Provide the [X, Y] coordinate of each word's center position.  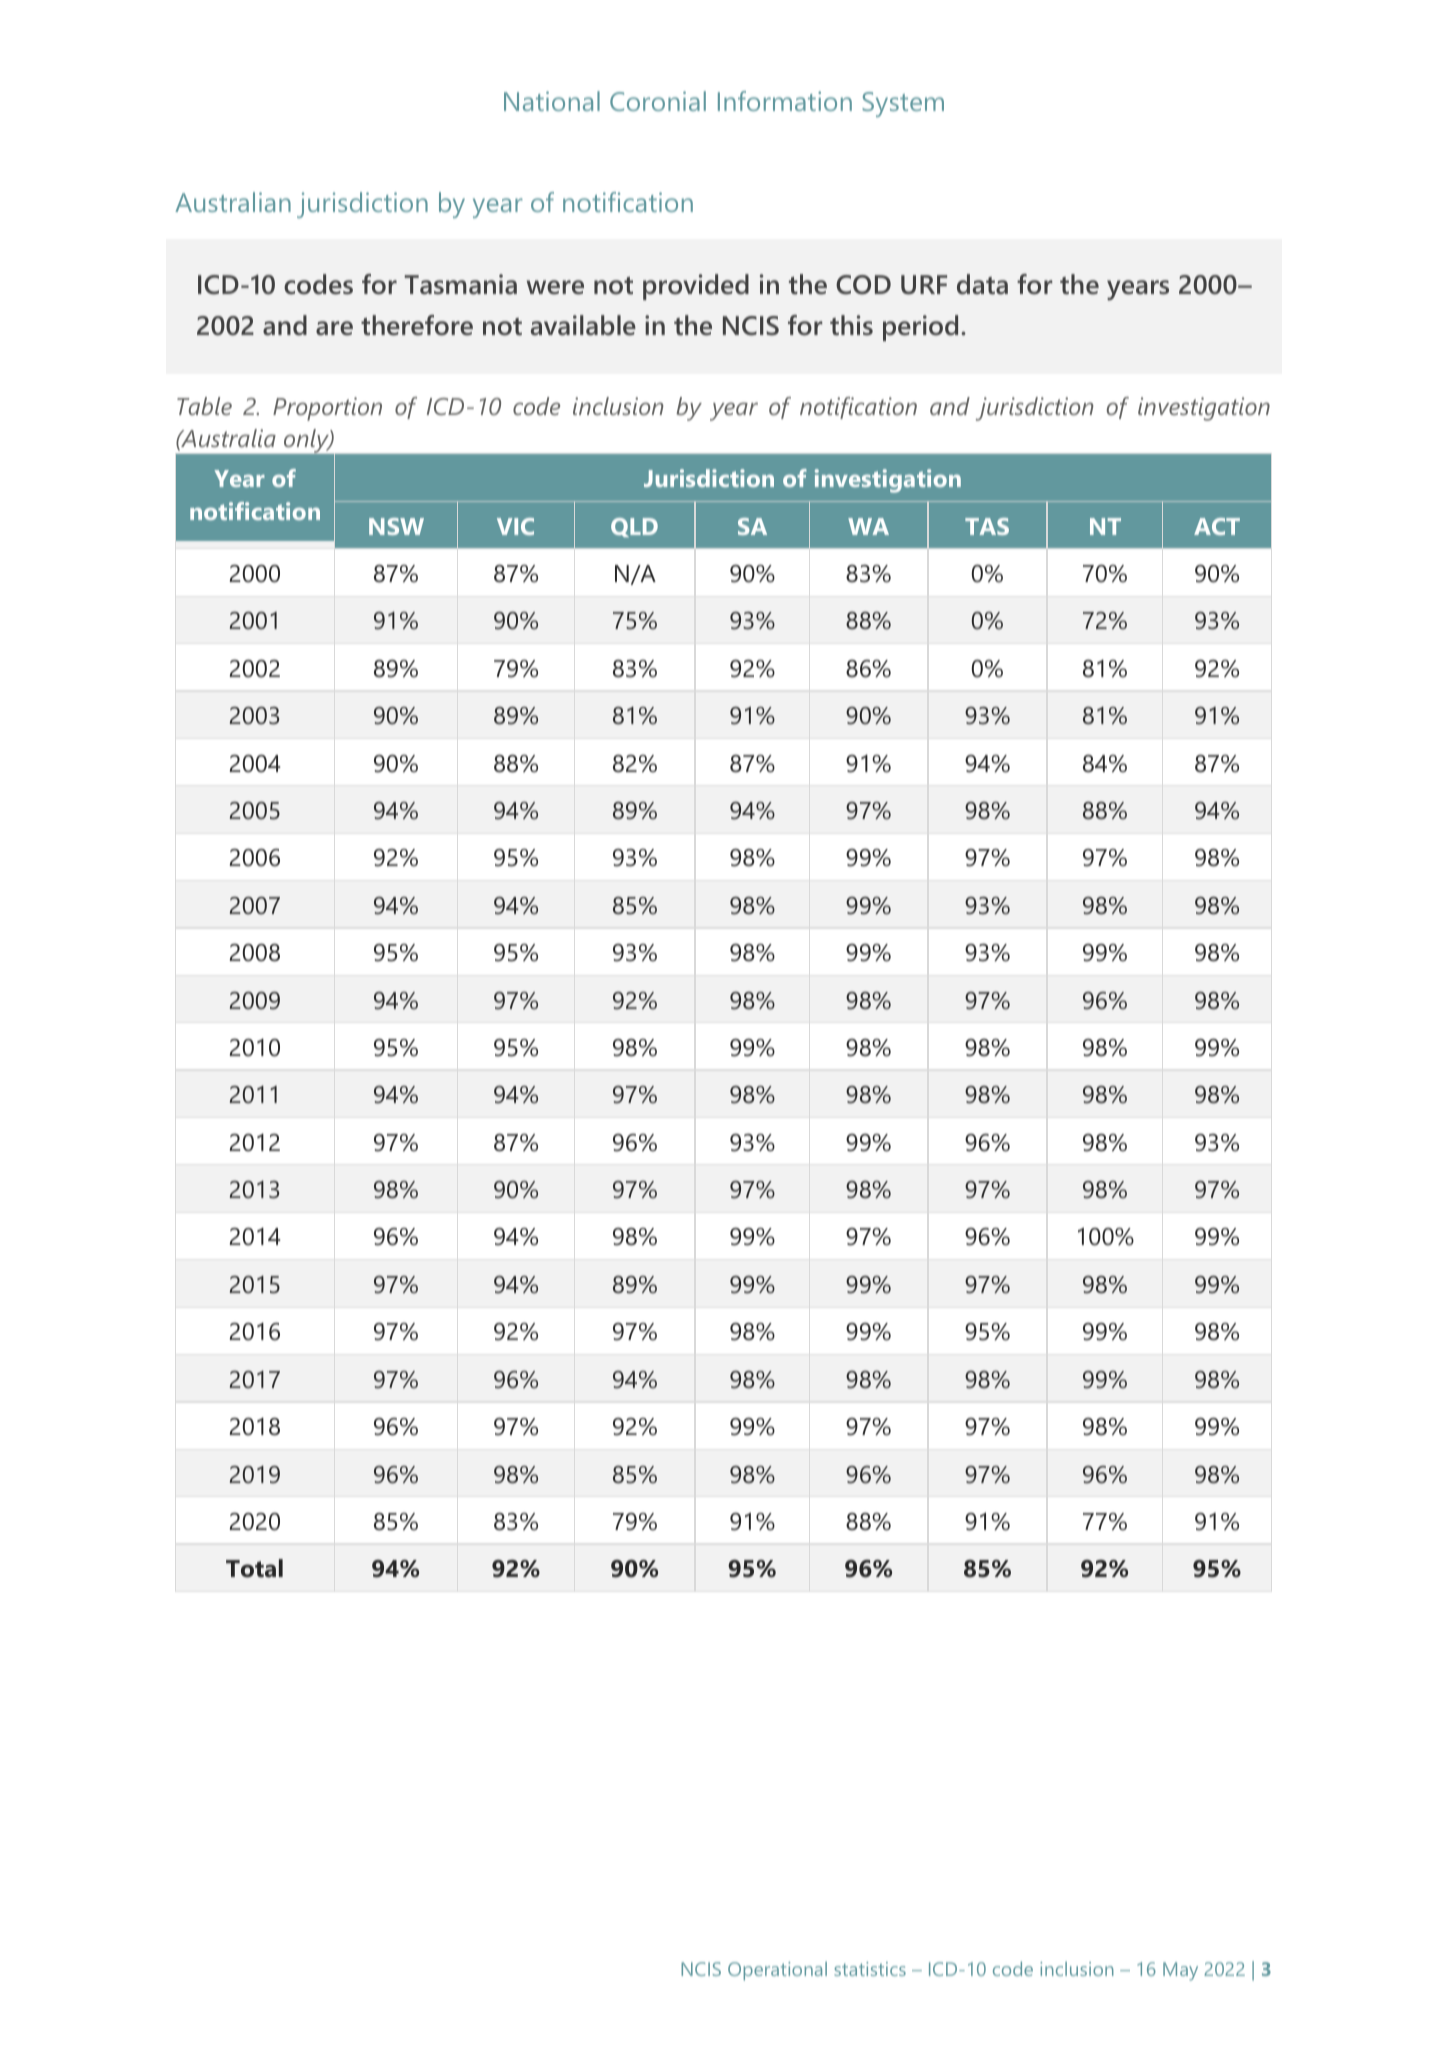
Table [204, 406]
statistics [870, 1969]
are [334, 328]
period [920, 328]
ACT [1217, 526]
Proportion [327, 409]
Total [254, 1568]
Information [785, 101]
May [1180, 1971]
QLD [634, 527]
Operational [777, 1971]
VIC [515, 526]
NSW [396, 526]
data [982, 284]
